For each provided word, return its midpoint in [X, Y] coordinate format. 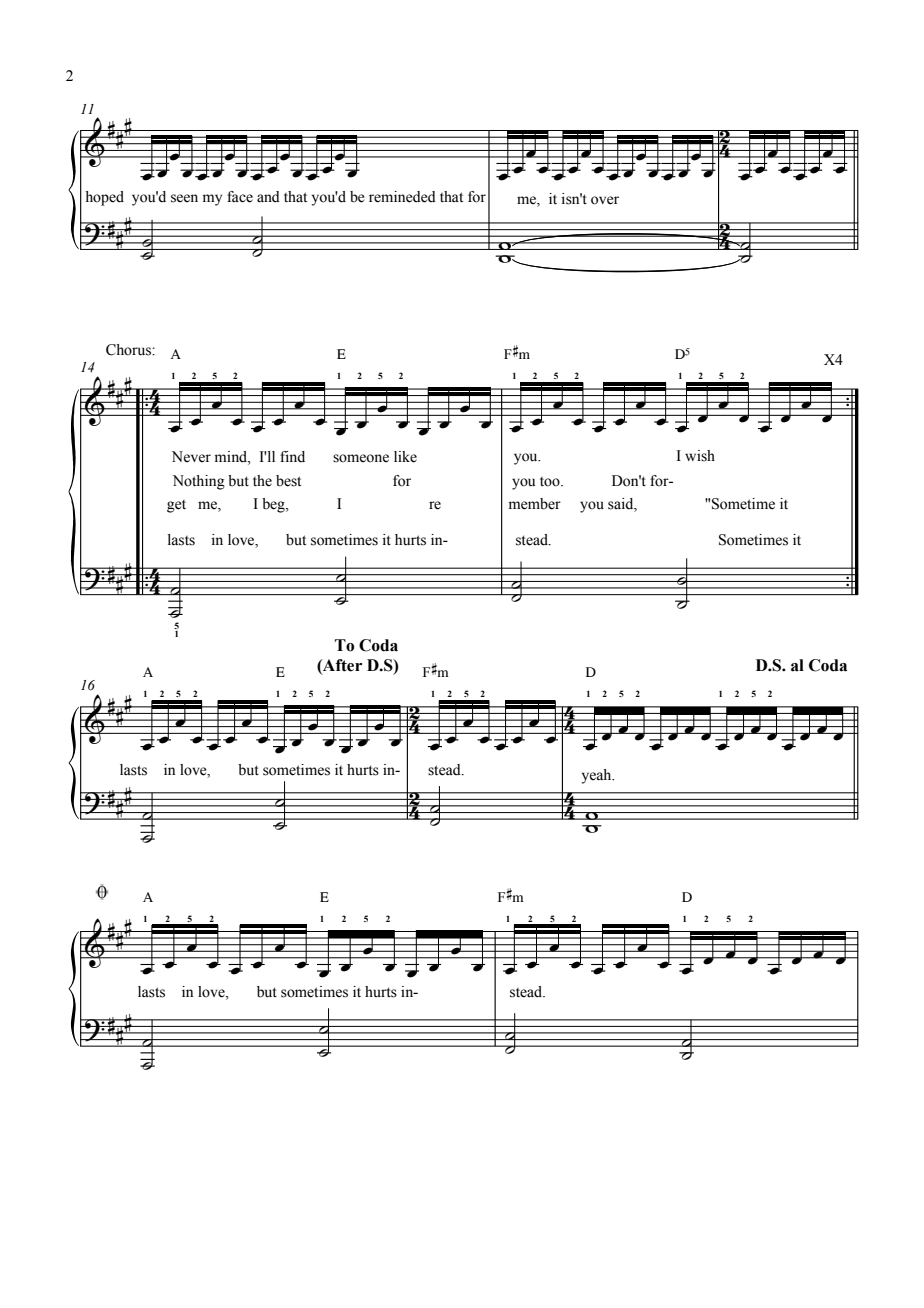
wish [700, 456]
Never [191, 457]
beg [274, 505]
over [605, 200]
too [551, 482]
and [268, 196]
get [176, 506]
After [341, 665]
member [535, 504]
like [405, 457]
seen [184, 198]
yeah [598, 776]
